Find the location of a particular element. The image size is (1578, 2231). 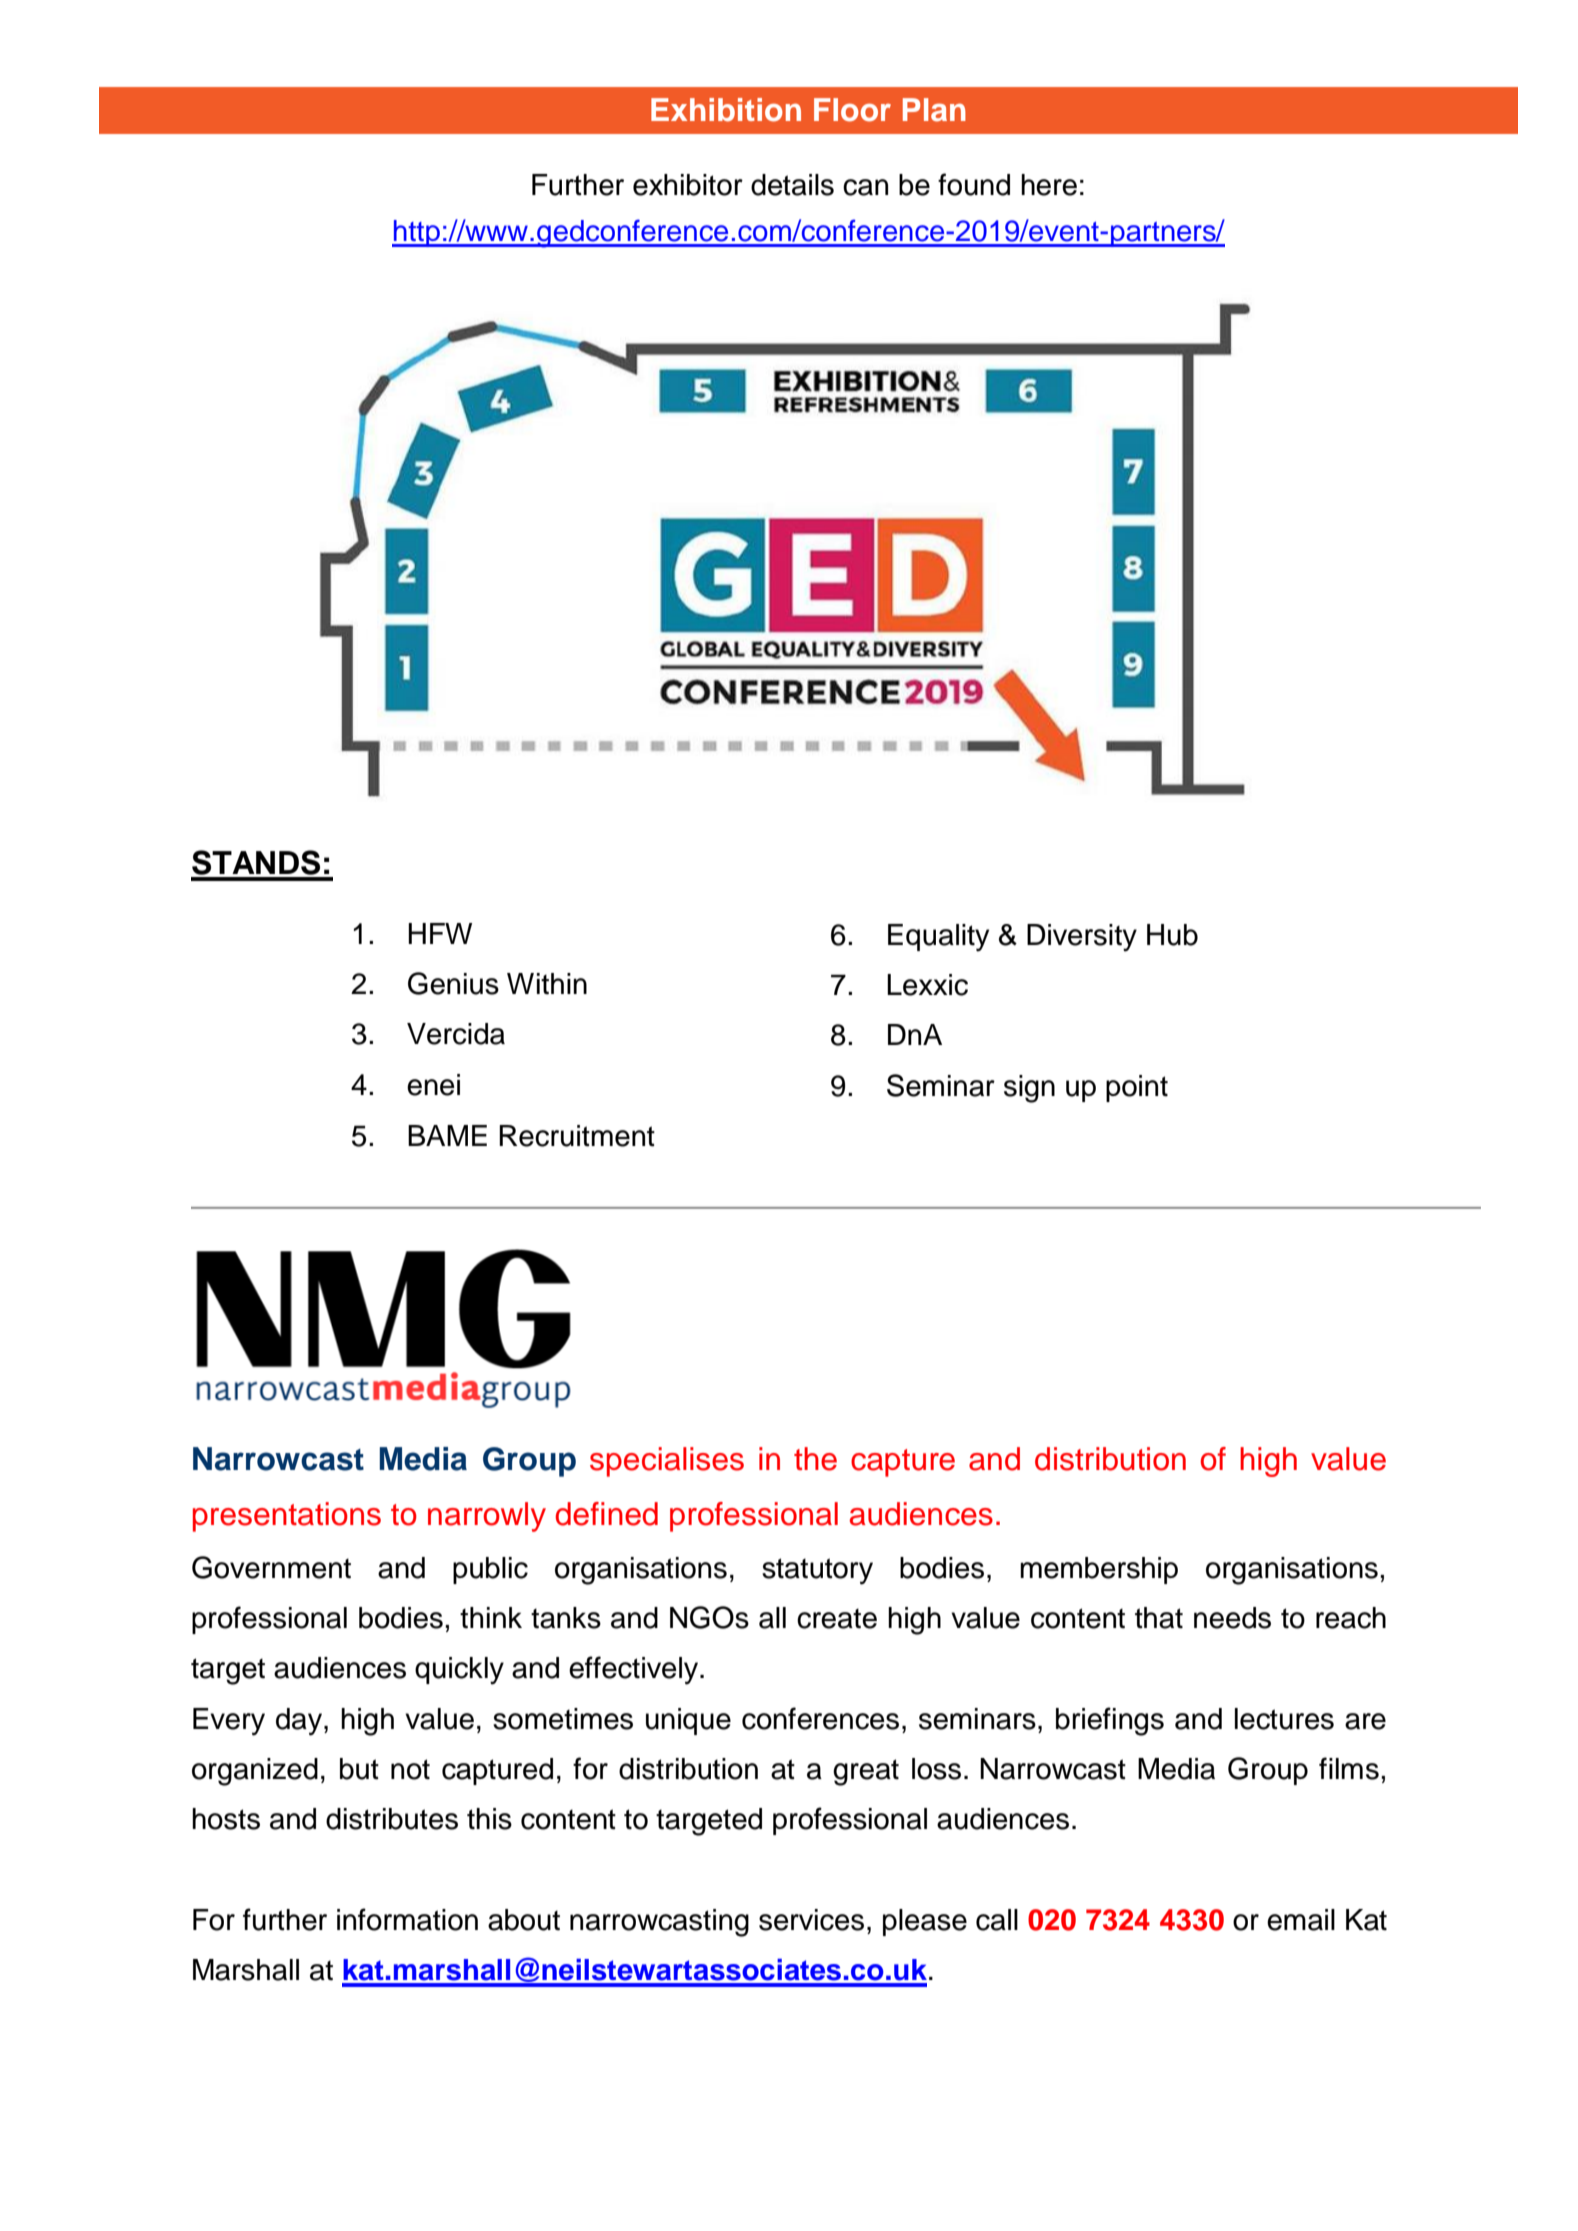

details is located at coordinates (792, 185).
